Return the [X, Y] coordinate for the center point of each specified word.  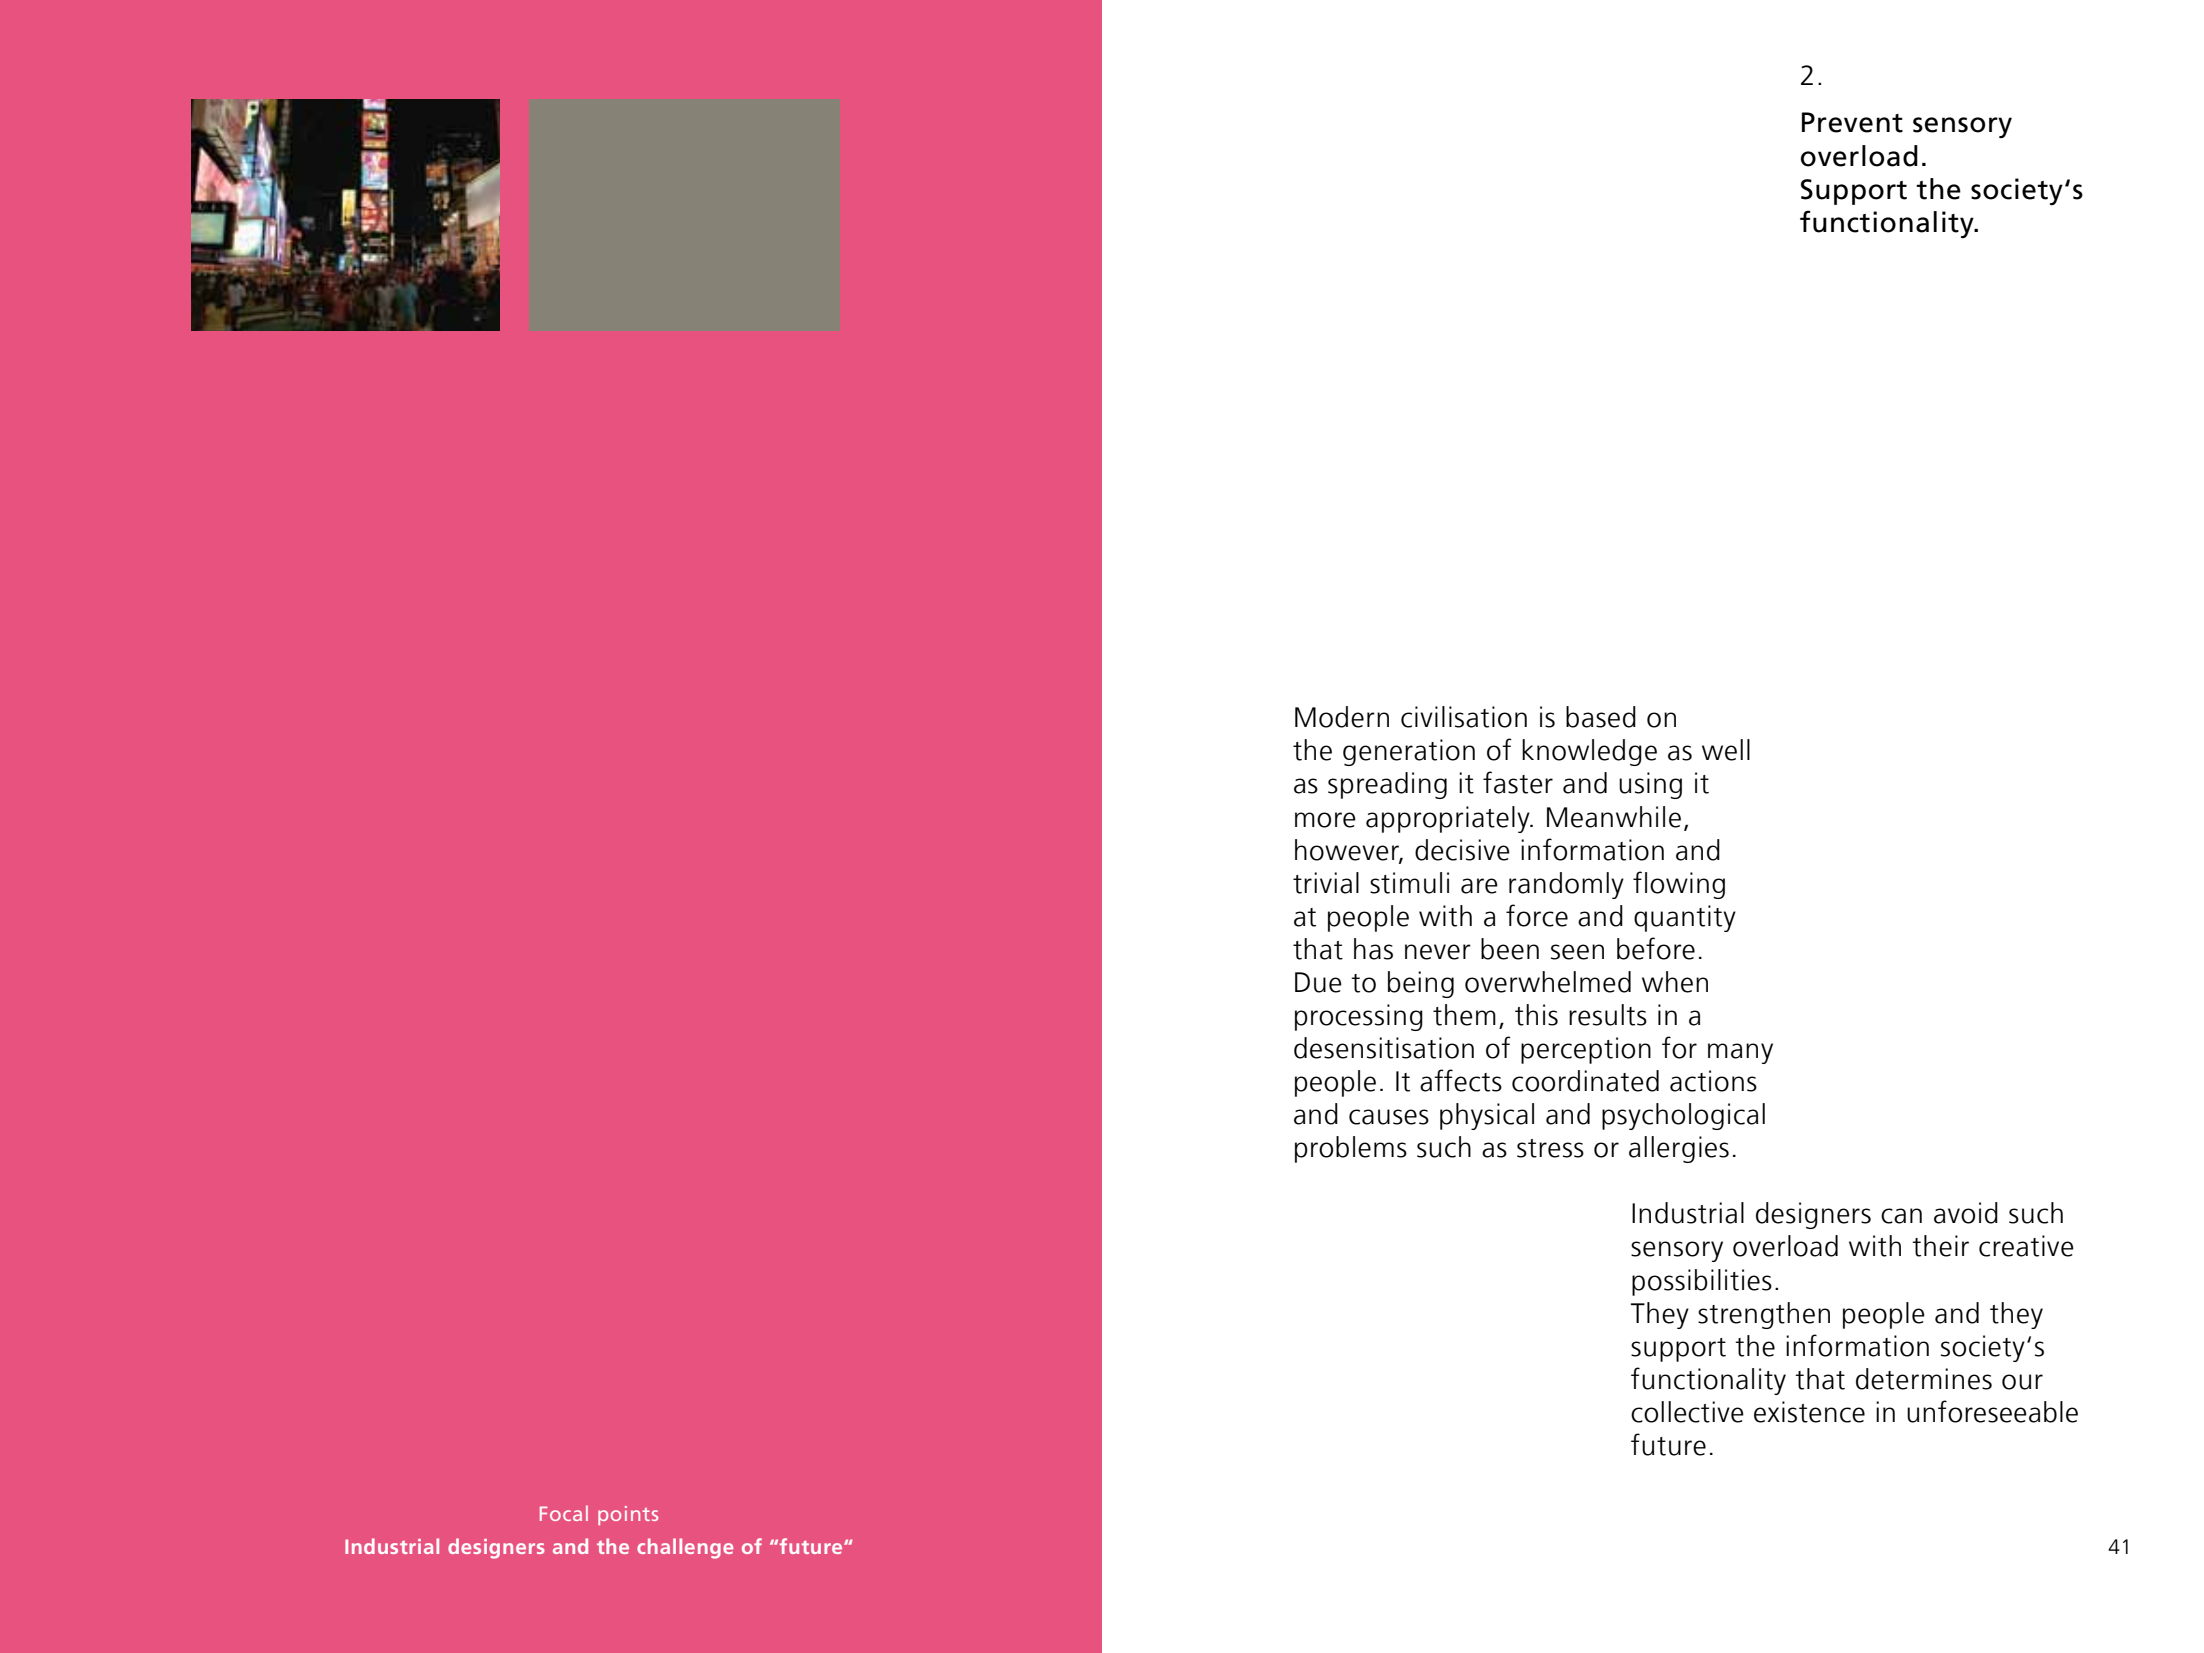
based [1601, 717]
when [1675, 982]
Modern [1342, 717]
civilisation [1464, 717]
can [1901, 1216]
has [1373, 949]
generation [1409, 752]
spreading [1387, 785]
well [1726, 750]
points [628, 1515]
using [1650, 785]
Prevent [1852, 122]
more [1325, 820]
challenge [685, 1548]
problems [1351, 1149]
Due [1318, 982]
